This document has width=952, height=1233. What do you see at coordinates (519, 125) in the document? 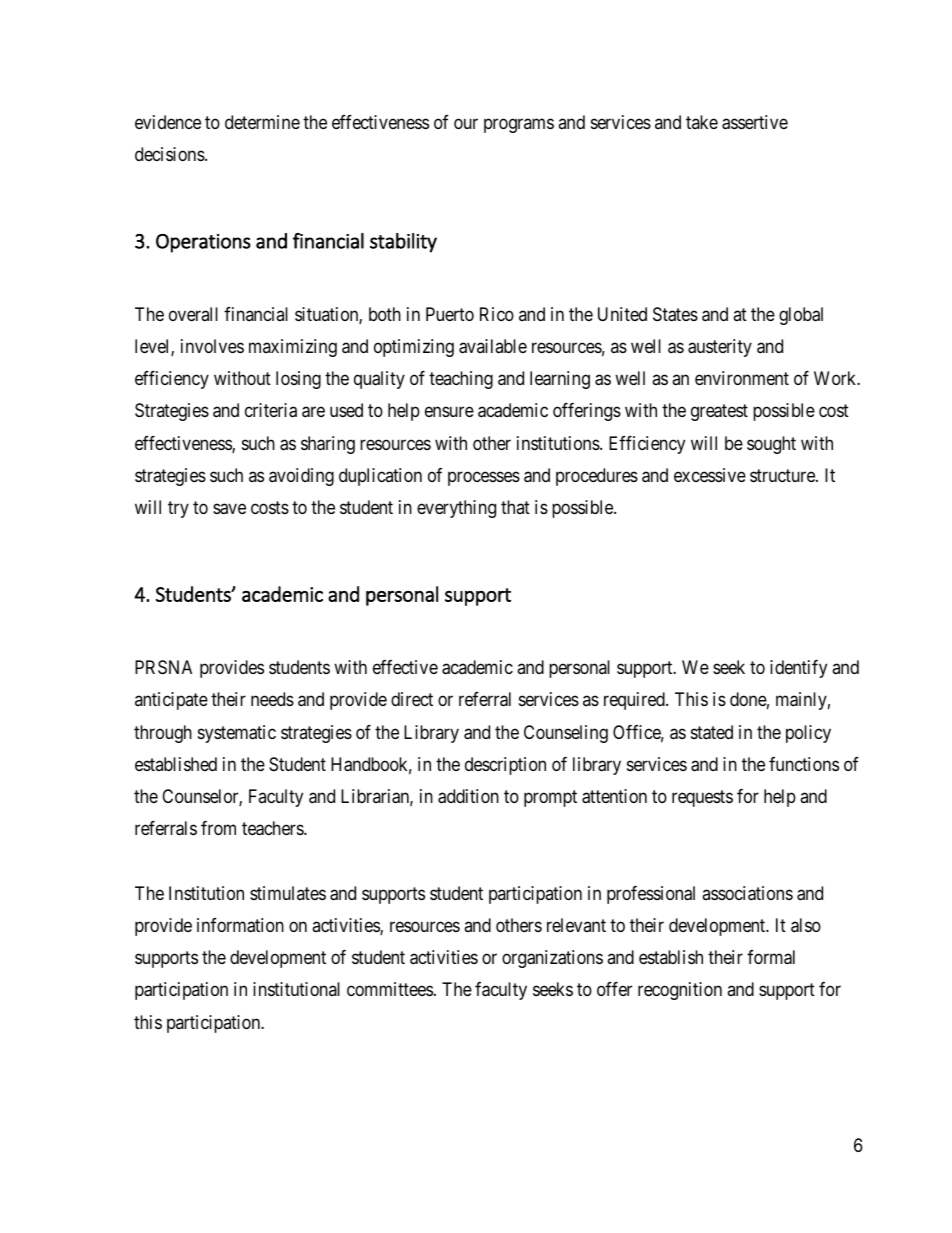
I see `programs` at bounding box center [519, 125].
